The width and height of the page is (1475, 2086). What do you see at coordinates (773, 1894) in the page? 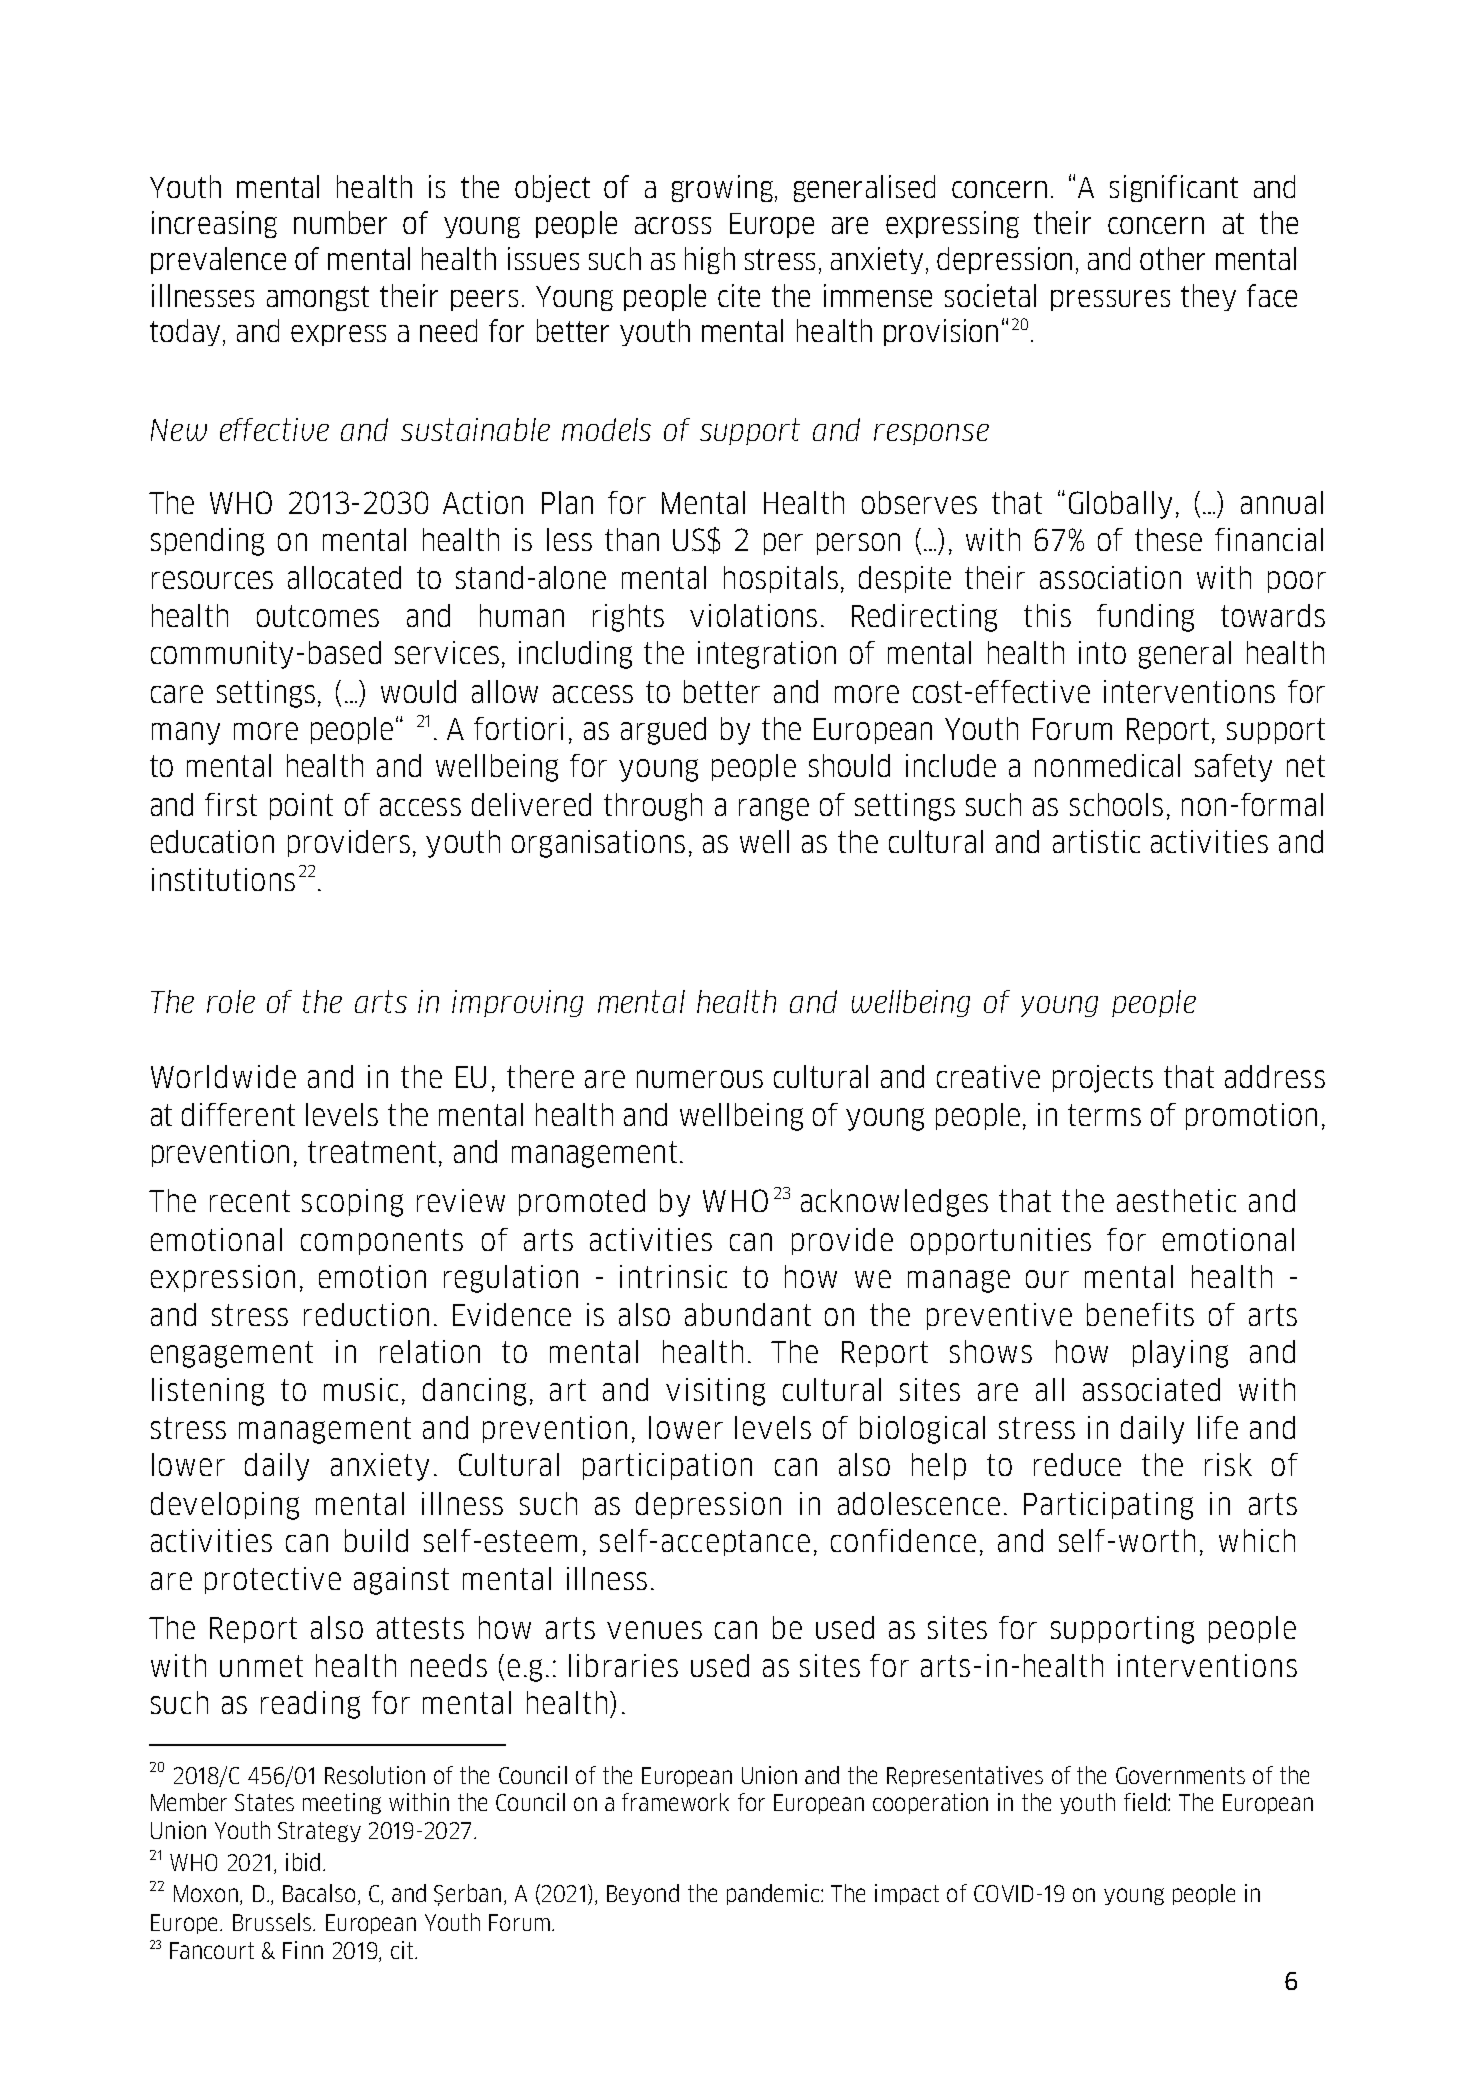
I see `pandemic` at bounding box center [773, 1894].
